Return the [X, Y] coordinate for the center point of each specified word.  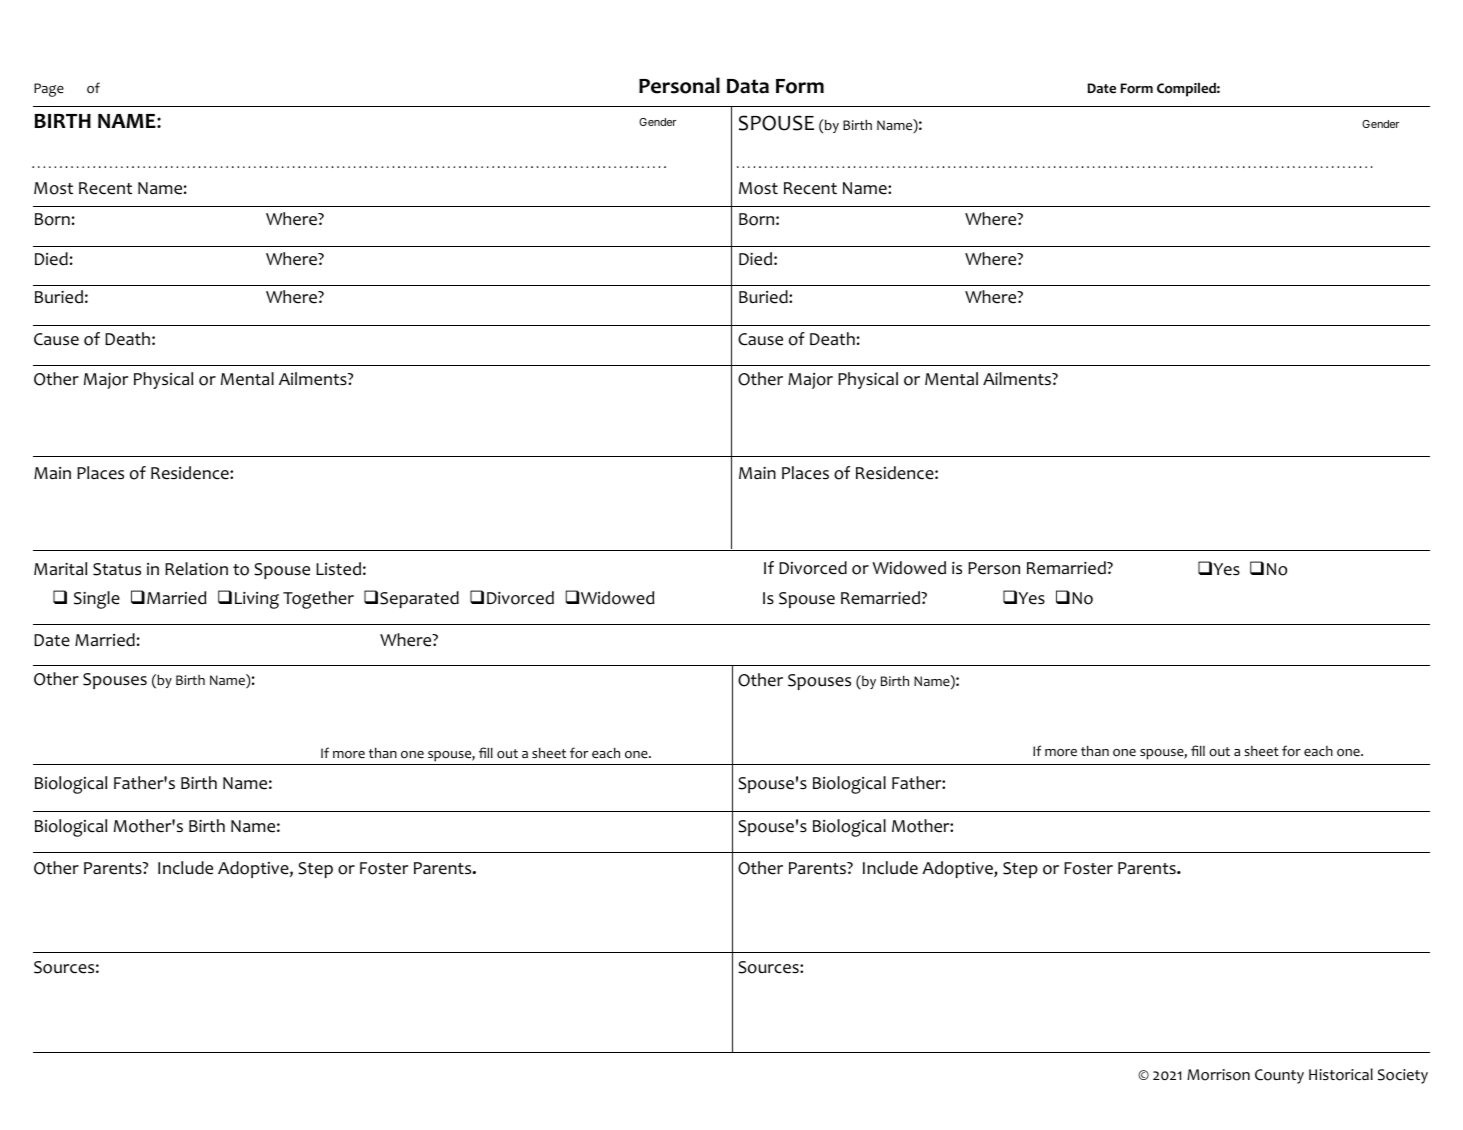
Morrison [1218, 1075]
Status [117, 569]
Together [318, 600]
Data [748, 86]
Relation [196, 569]
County [1279, 1076]
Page [49, 90]
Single [97, 600]
